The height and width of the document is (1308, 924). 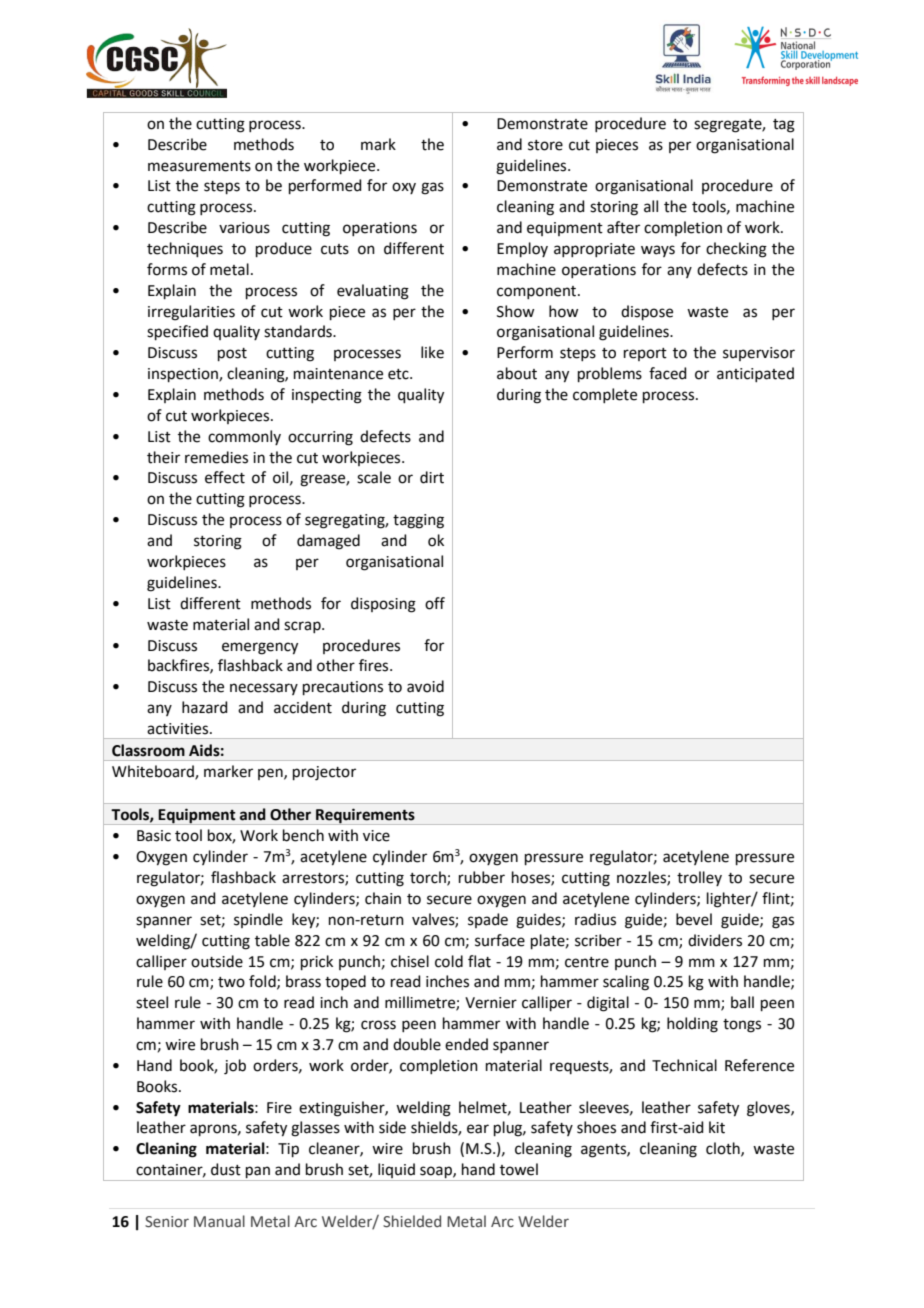 I want to click on after, so click(x=623, y=227).
